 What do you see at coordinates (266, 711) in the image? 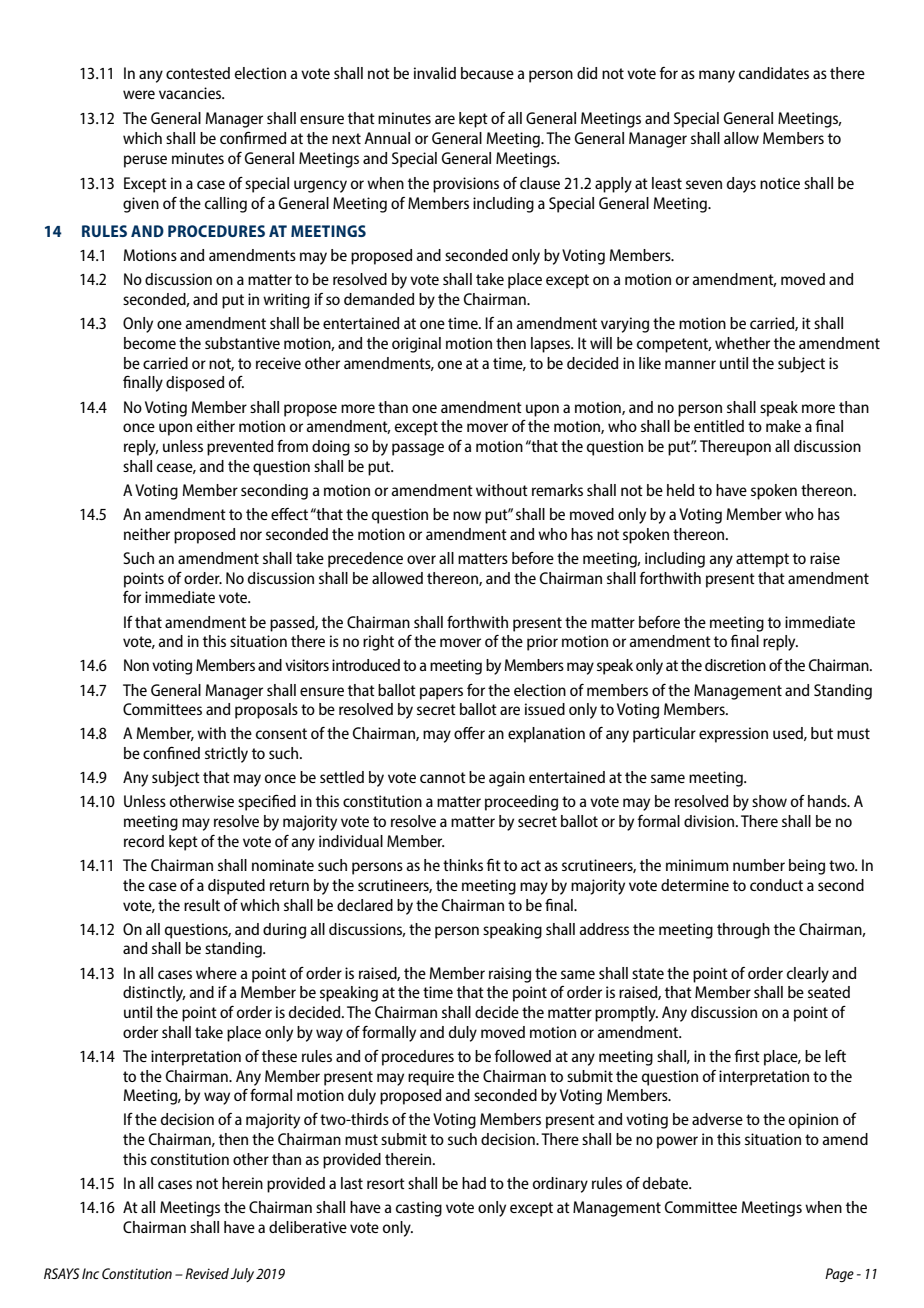
I see `proposals` at bounding box center [266, 711].
